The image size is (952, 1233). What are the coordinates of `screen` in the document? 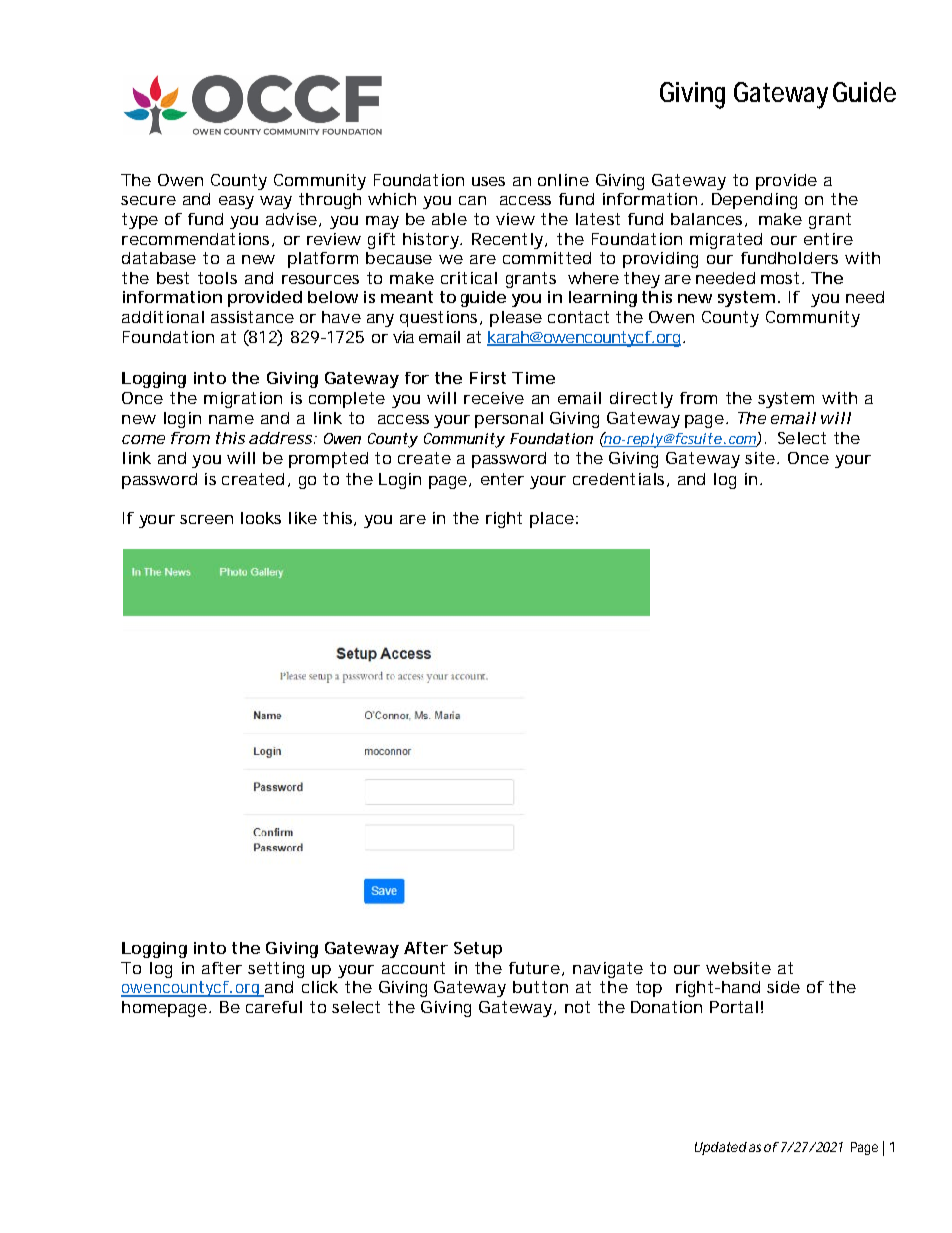 It's located at (206, 519).
